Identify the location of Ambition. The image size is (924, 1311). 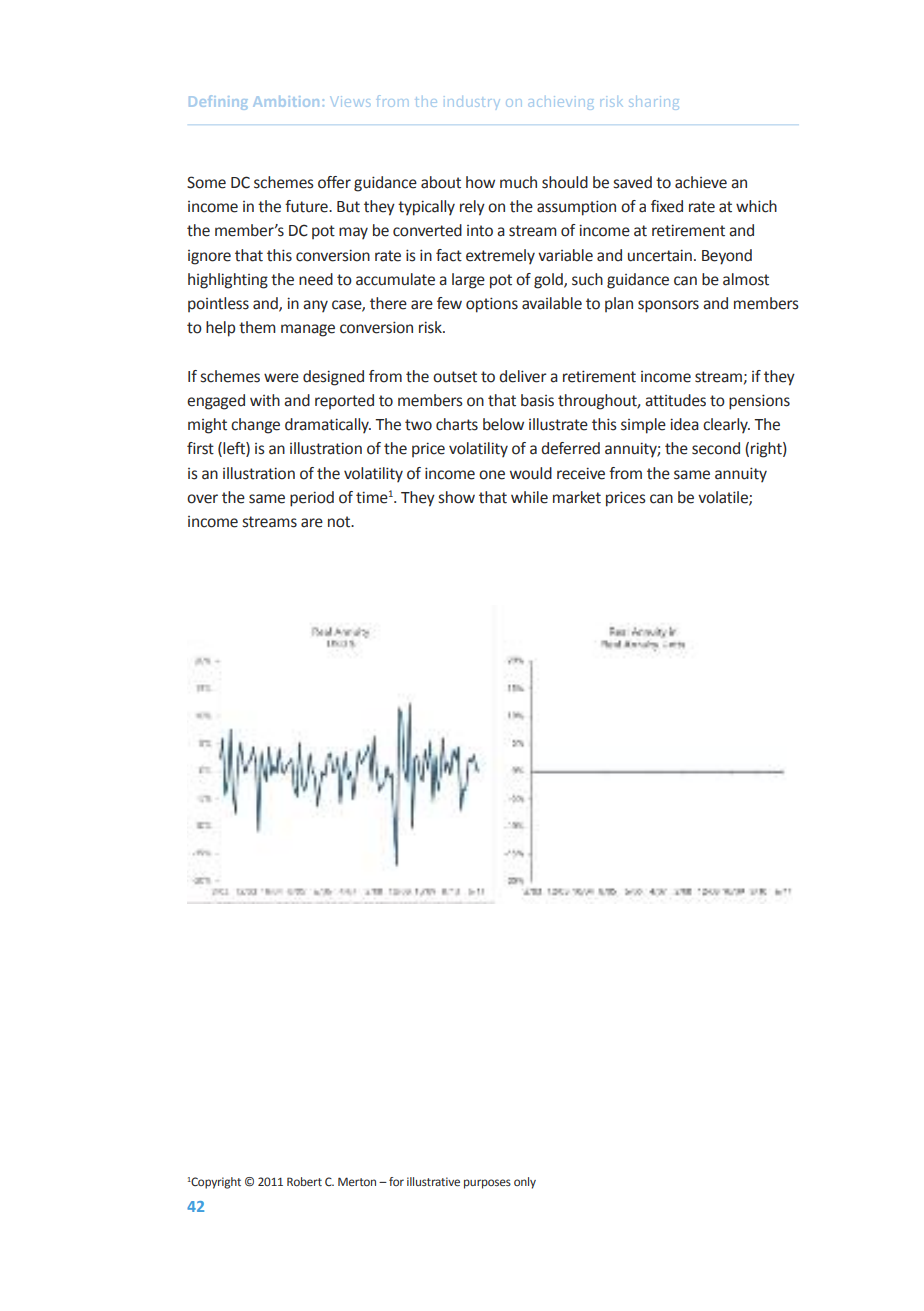
(286, 101).
